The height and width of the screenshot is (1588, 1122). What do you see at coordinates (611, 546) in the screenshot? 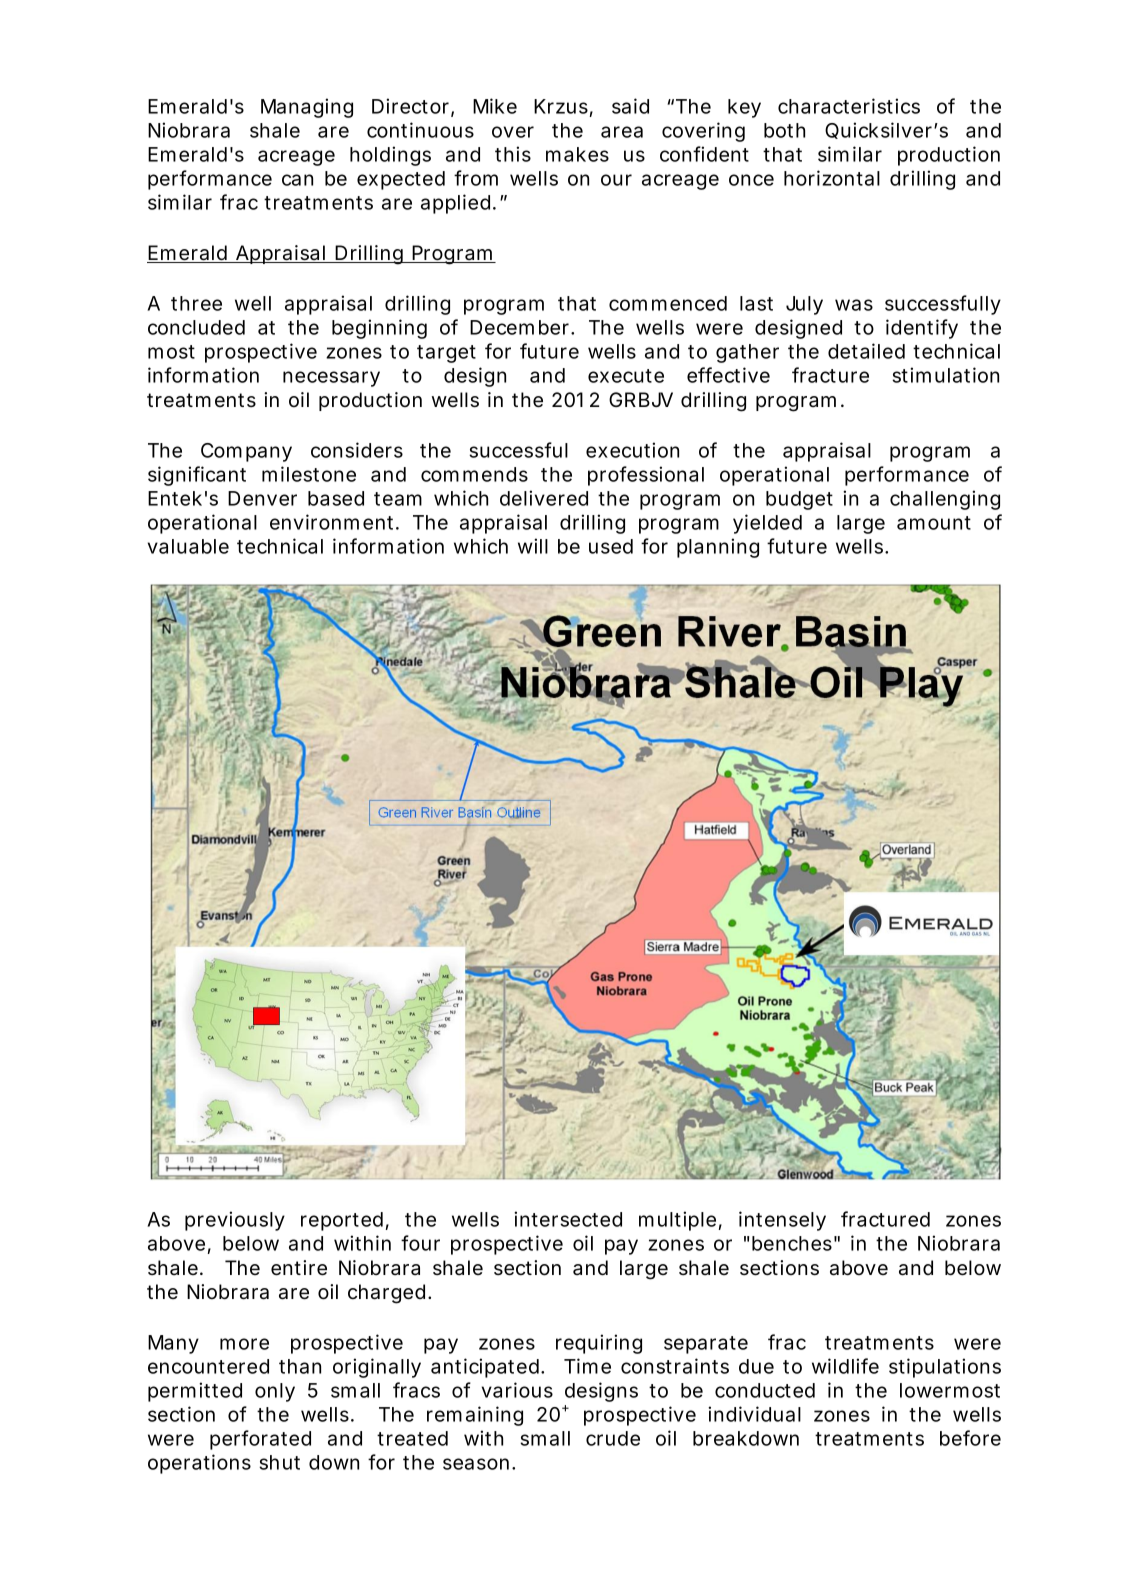
I see `used` at bounding box center [611, 546].
